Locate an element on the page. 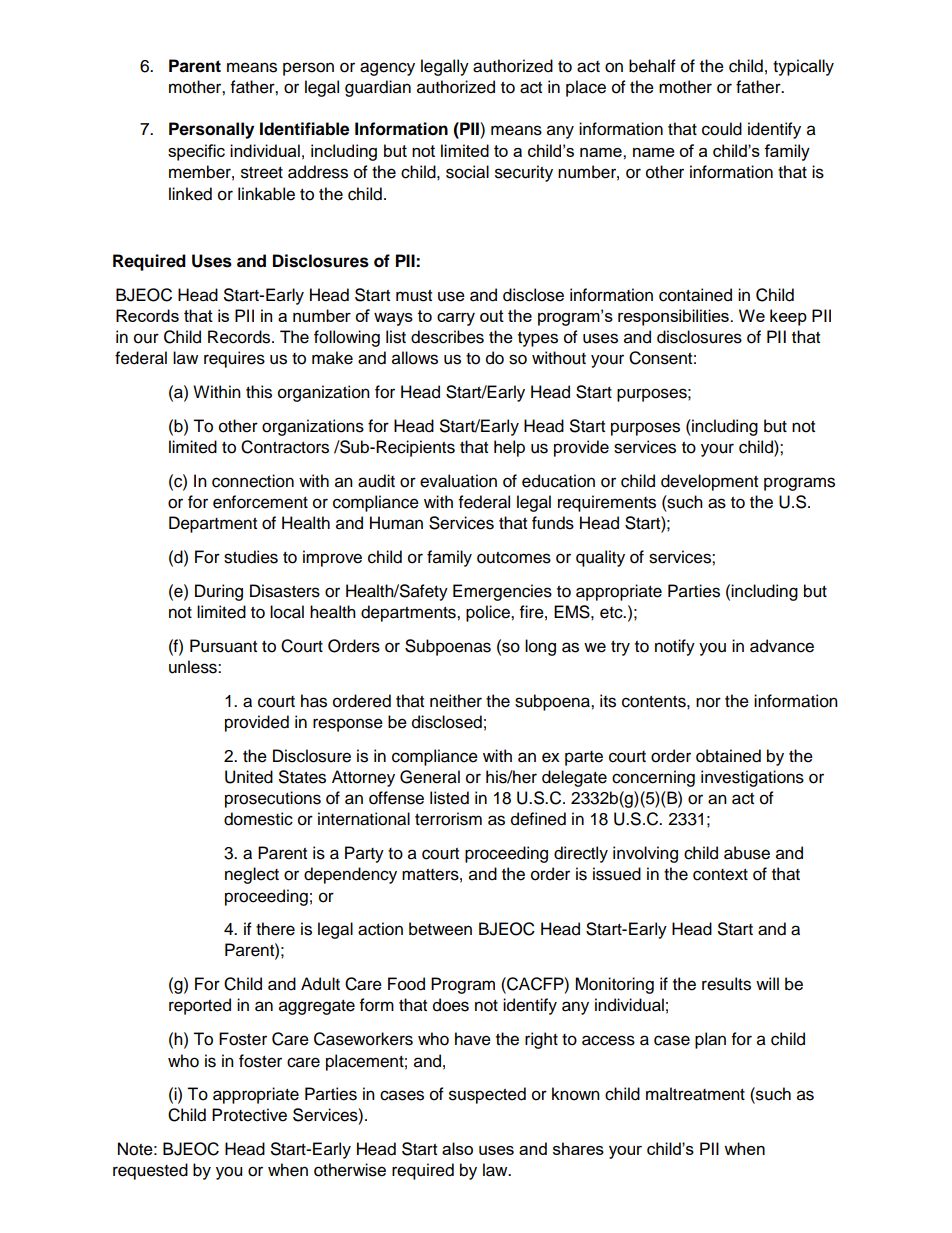 The width and height of the document is (952, 1233). During is located at coordinates (219, 592).
